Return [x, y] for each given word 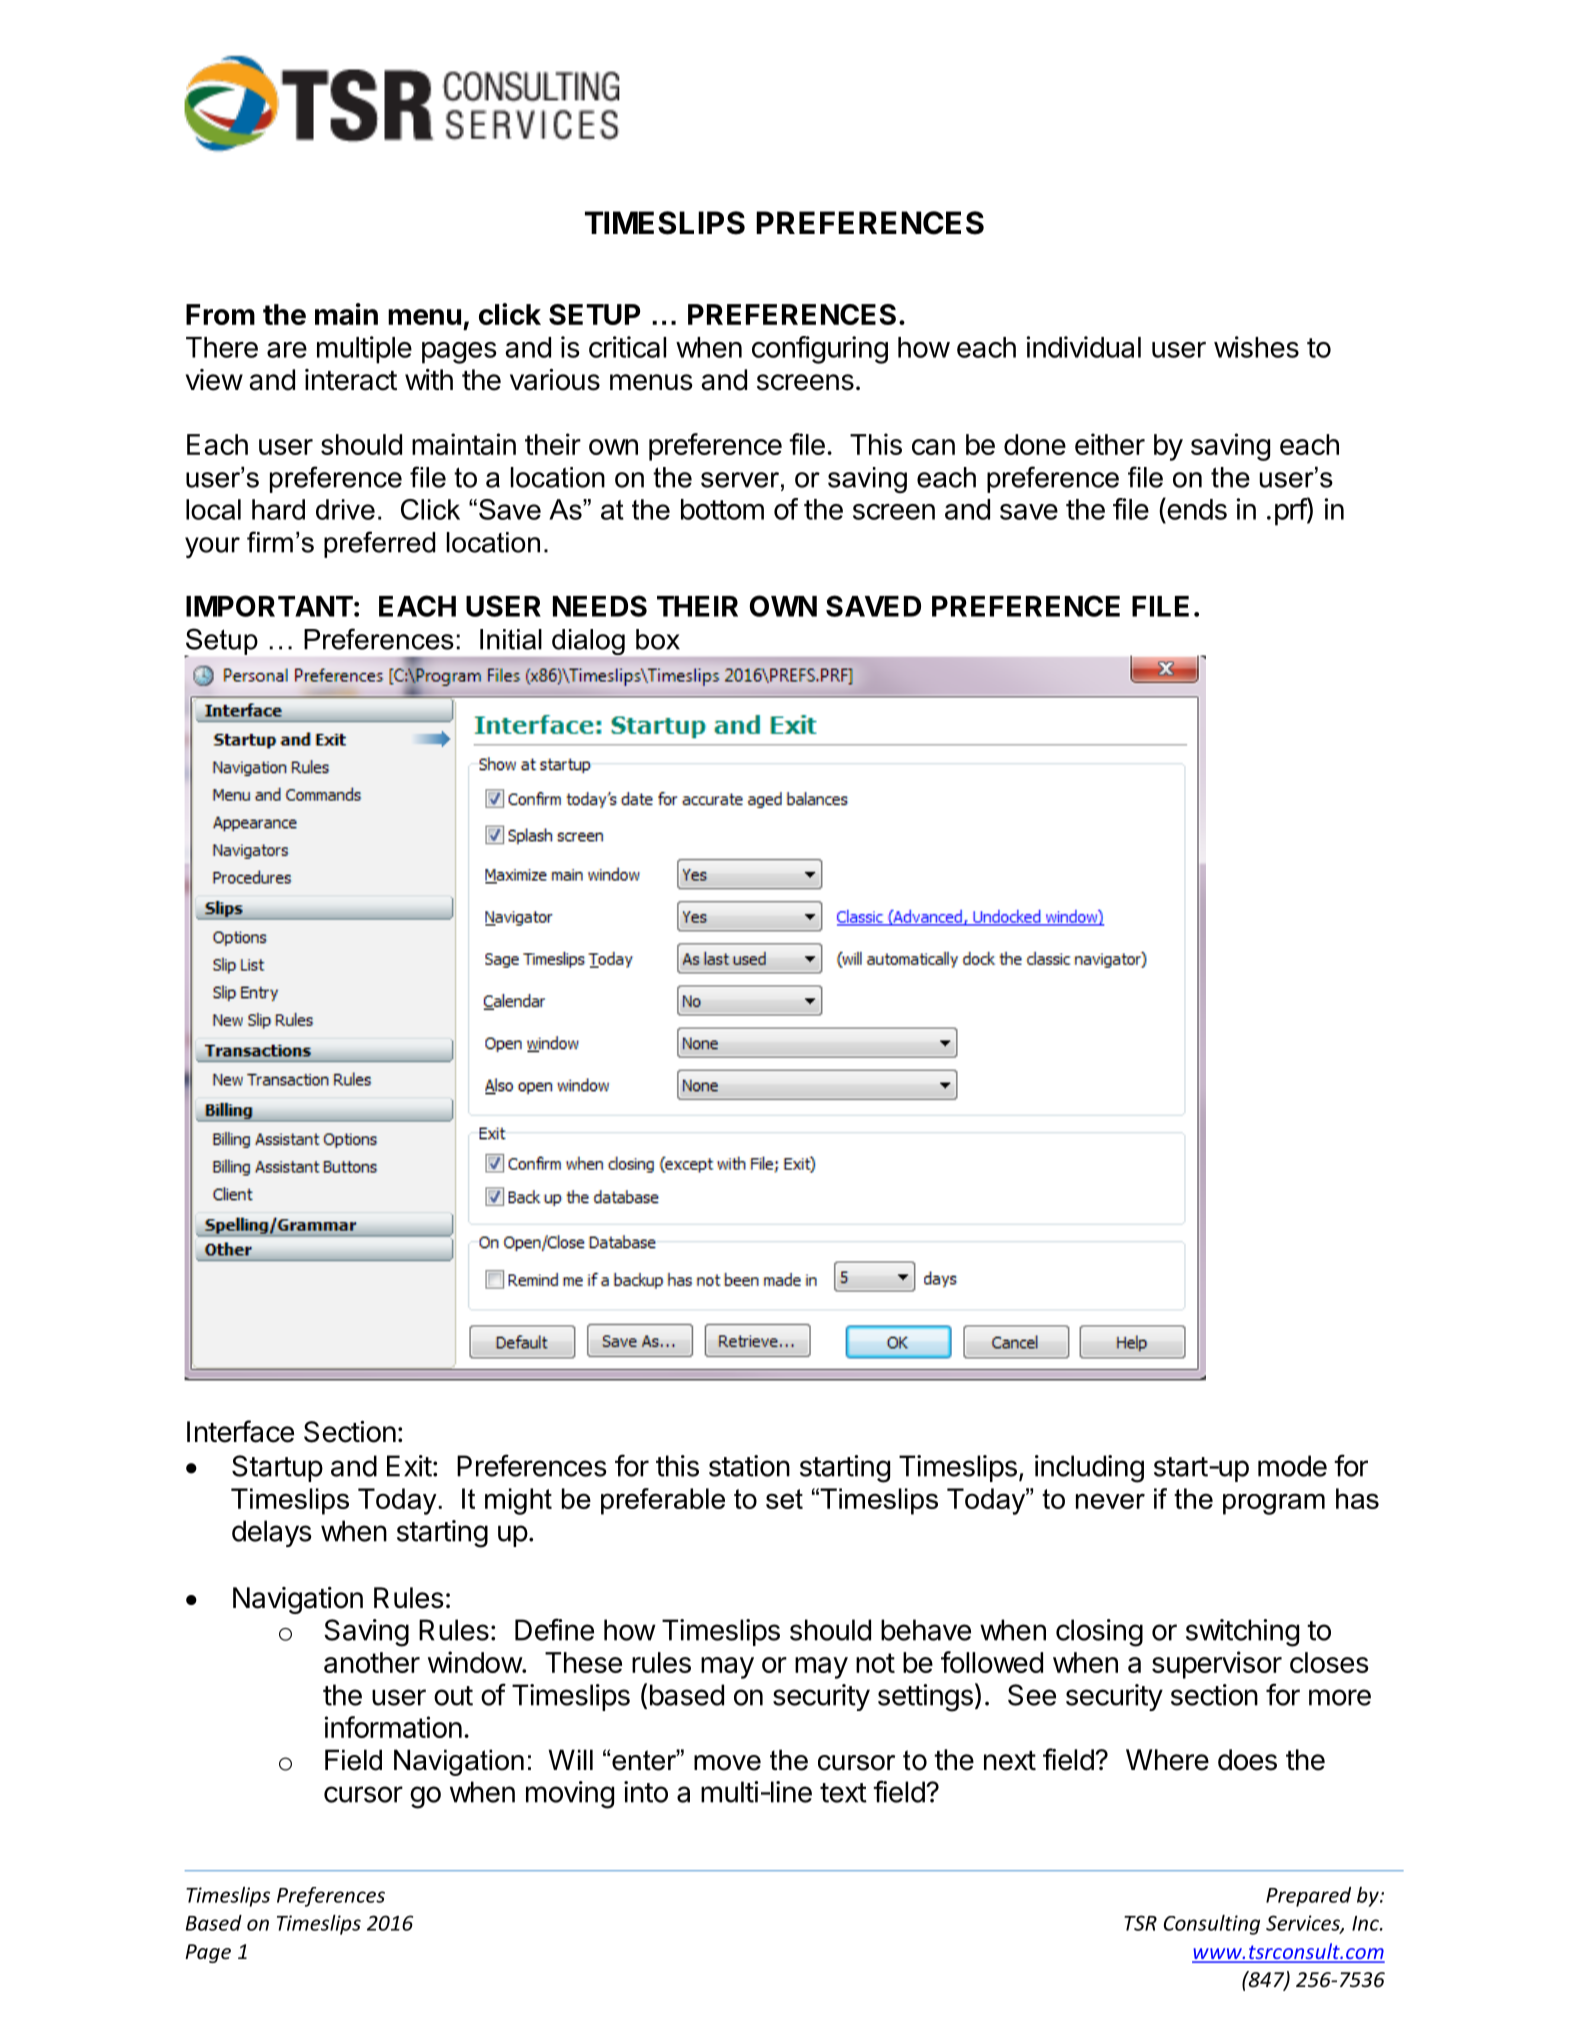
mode [1292, 1466]
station [749, 1466]
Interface [240, 1431]
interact [351, 380]
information [393, 1727]
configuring [820, 350]
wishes [1256, 347]
